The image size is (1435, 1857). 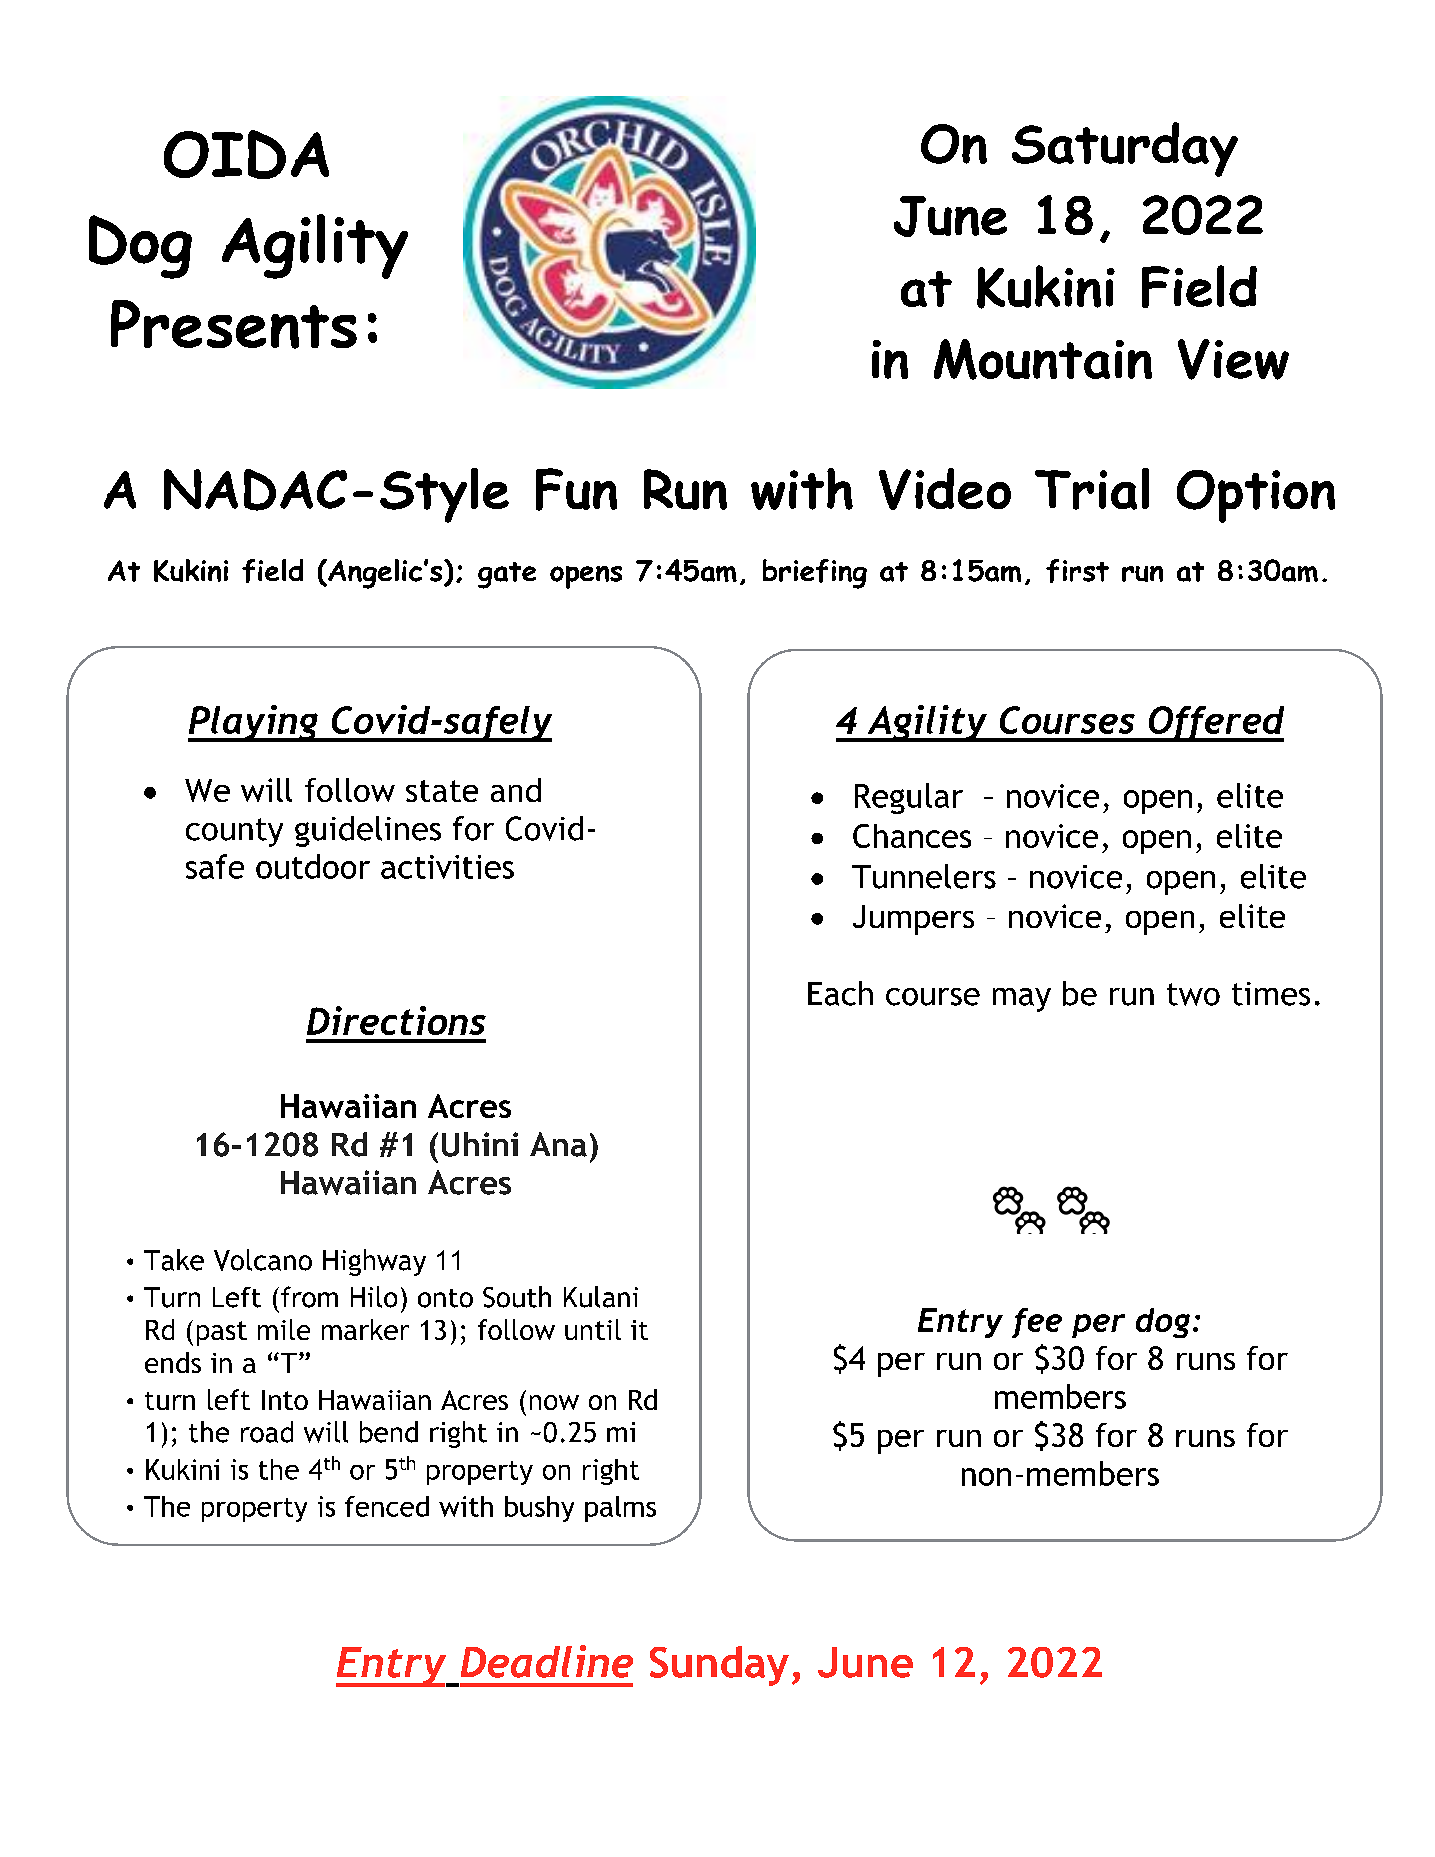 I want to click on Presents, so click(x=234, y=324).
